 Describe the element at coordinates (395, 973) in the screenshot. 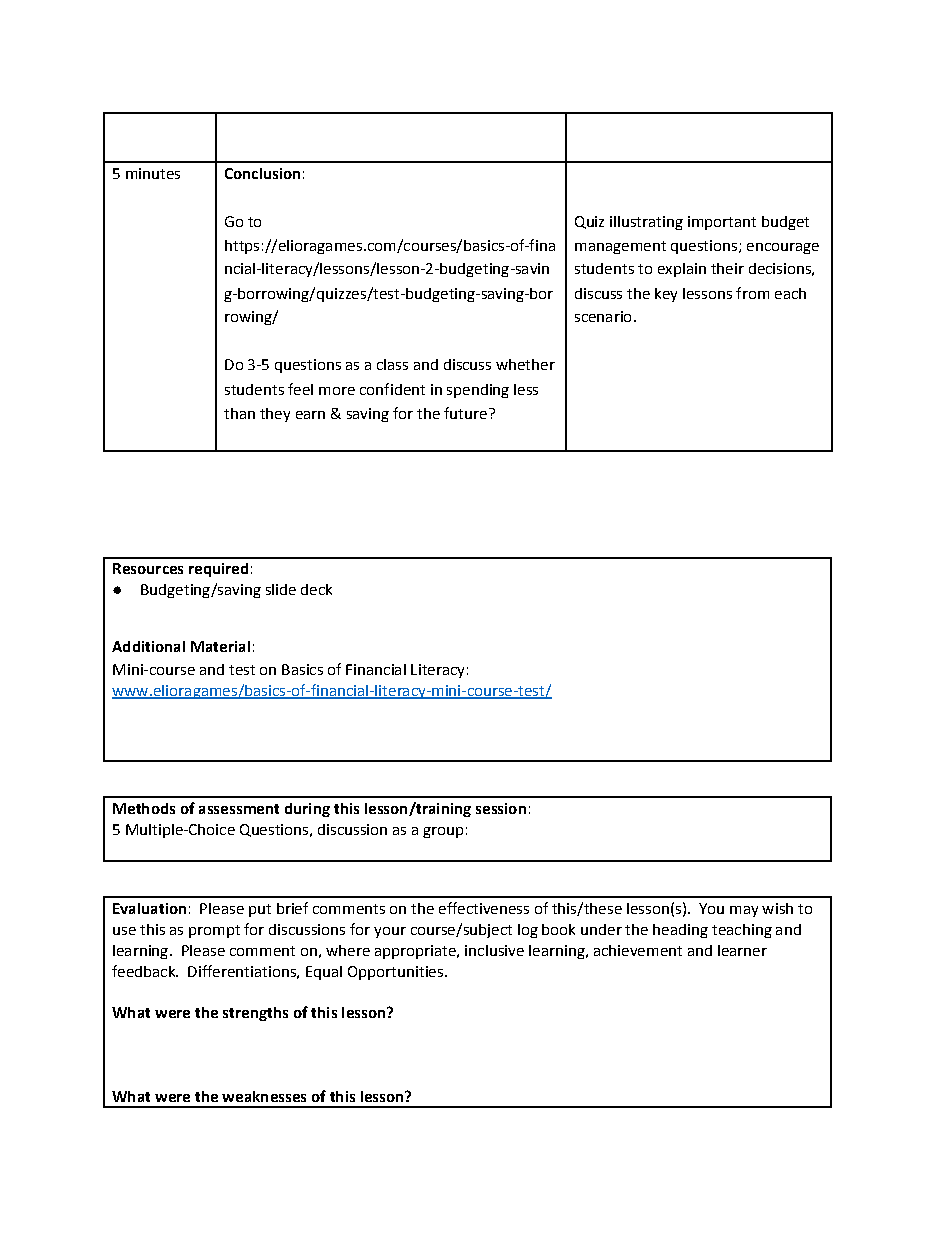

I see `Opportunities` at that location.
